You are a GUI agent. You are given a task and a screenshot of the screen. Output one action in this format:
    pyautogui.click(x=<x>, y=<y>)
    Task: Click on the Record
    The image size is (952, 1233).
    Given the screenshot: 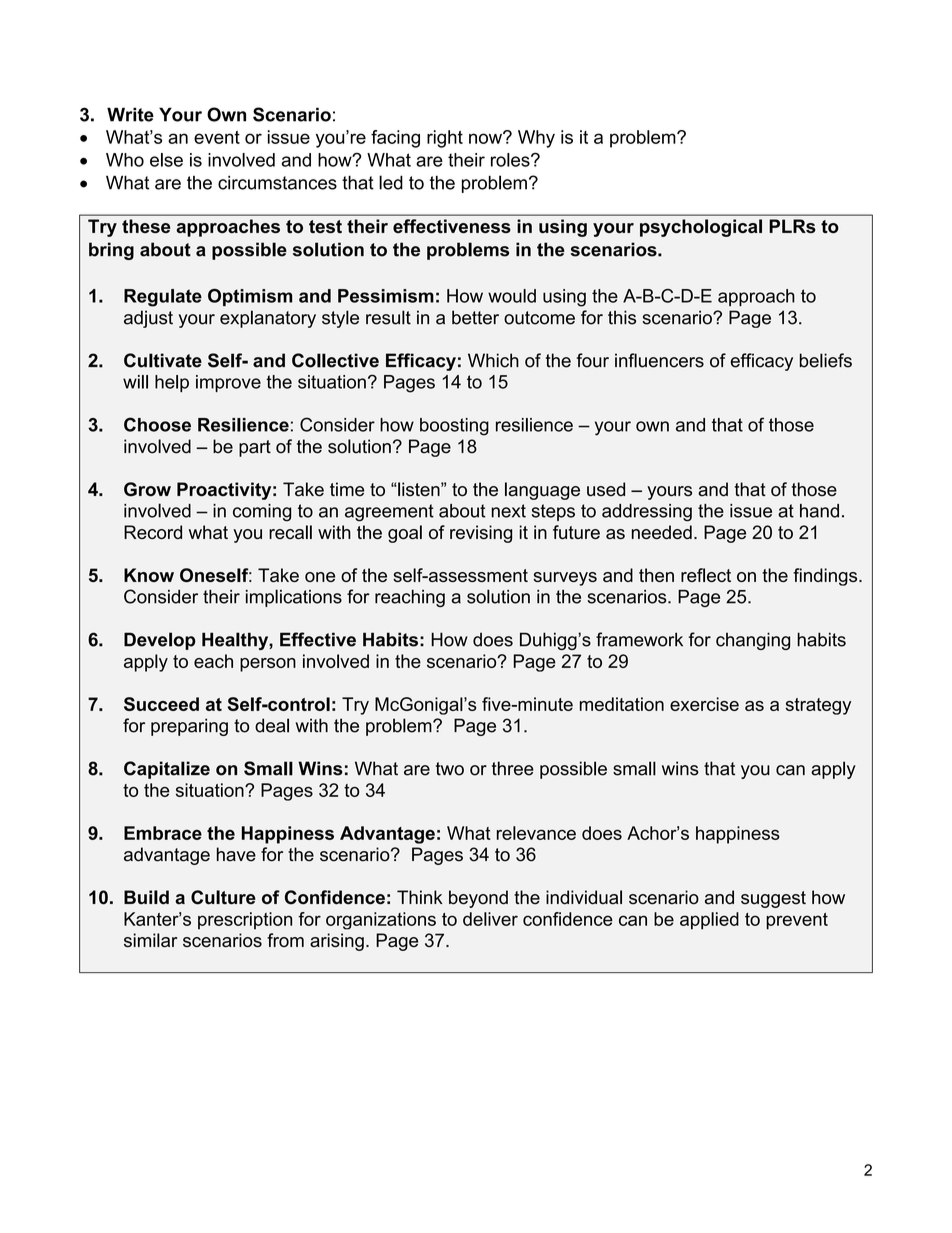 What is the action you would take?
    pyautogui.click(x=153, y=532)
